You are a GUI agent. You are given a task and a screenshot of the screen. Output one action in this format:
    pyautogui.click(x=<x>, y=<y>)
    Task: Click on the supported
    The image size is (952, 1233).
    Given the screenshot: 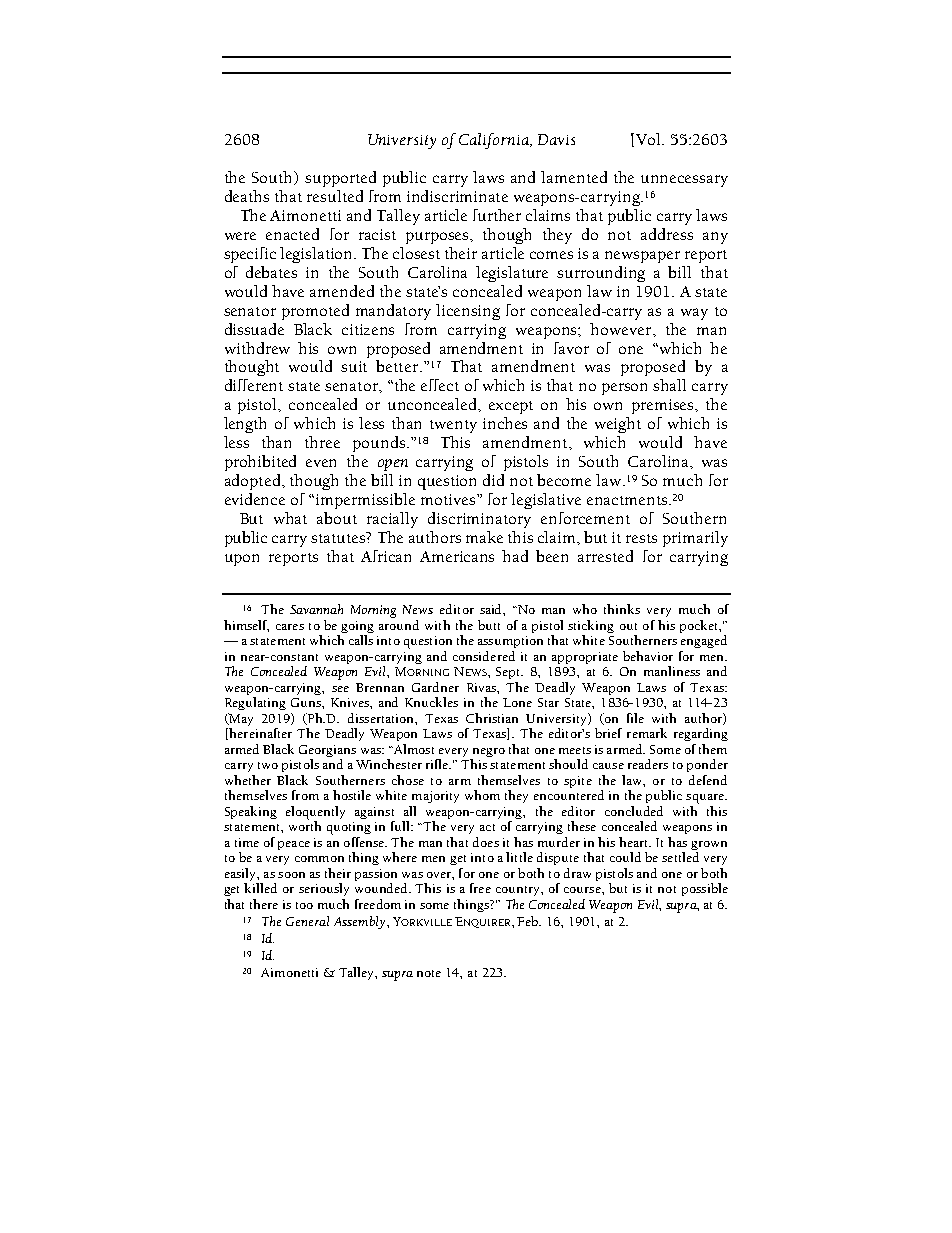 What is the action you would take?
    pyautogui.click(x=340, y=179)
